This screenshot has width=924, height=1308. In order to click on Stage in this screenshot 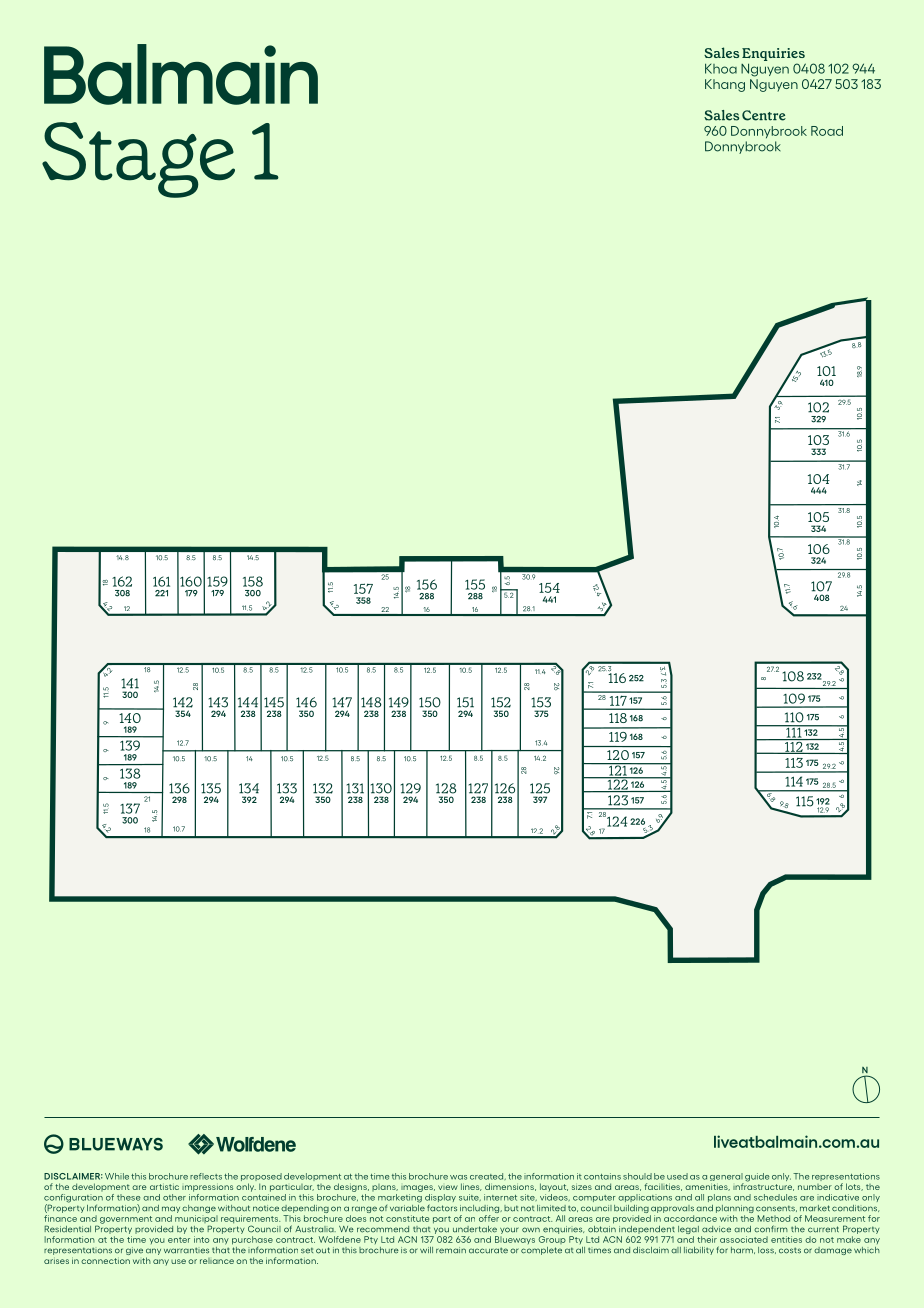, I will do `click(138, 160)`.
